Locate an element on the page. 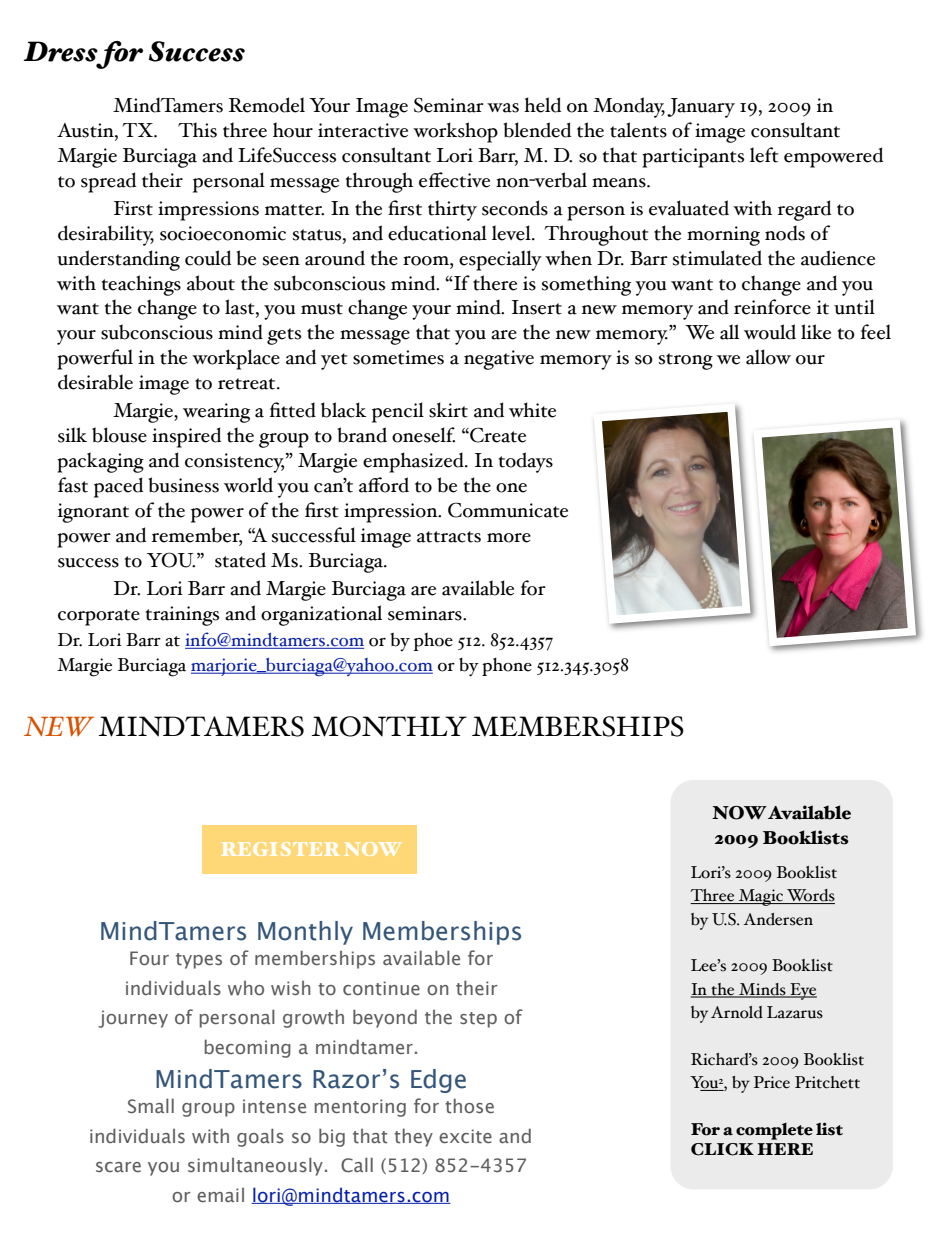 The height and width of the document is (1233, 952). was is located at coordinates (503, 108).
